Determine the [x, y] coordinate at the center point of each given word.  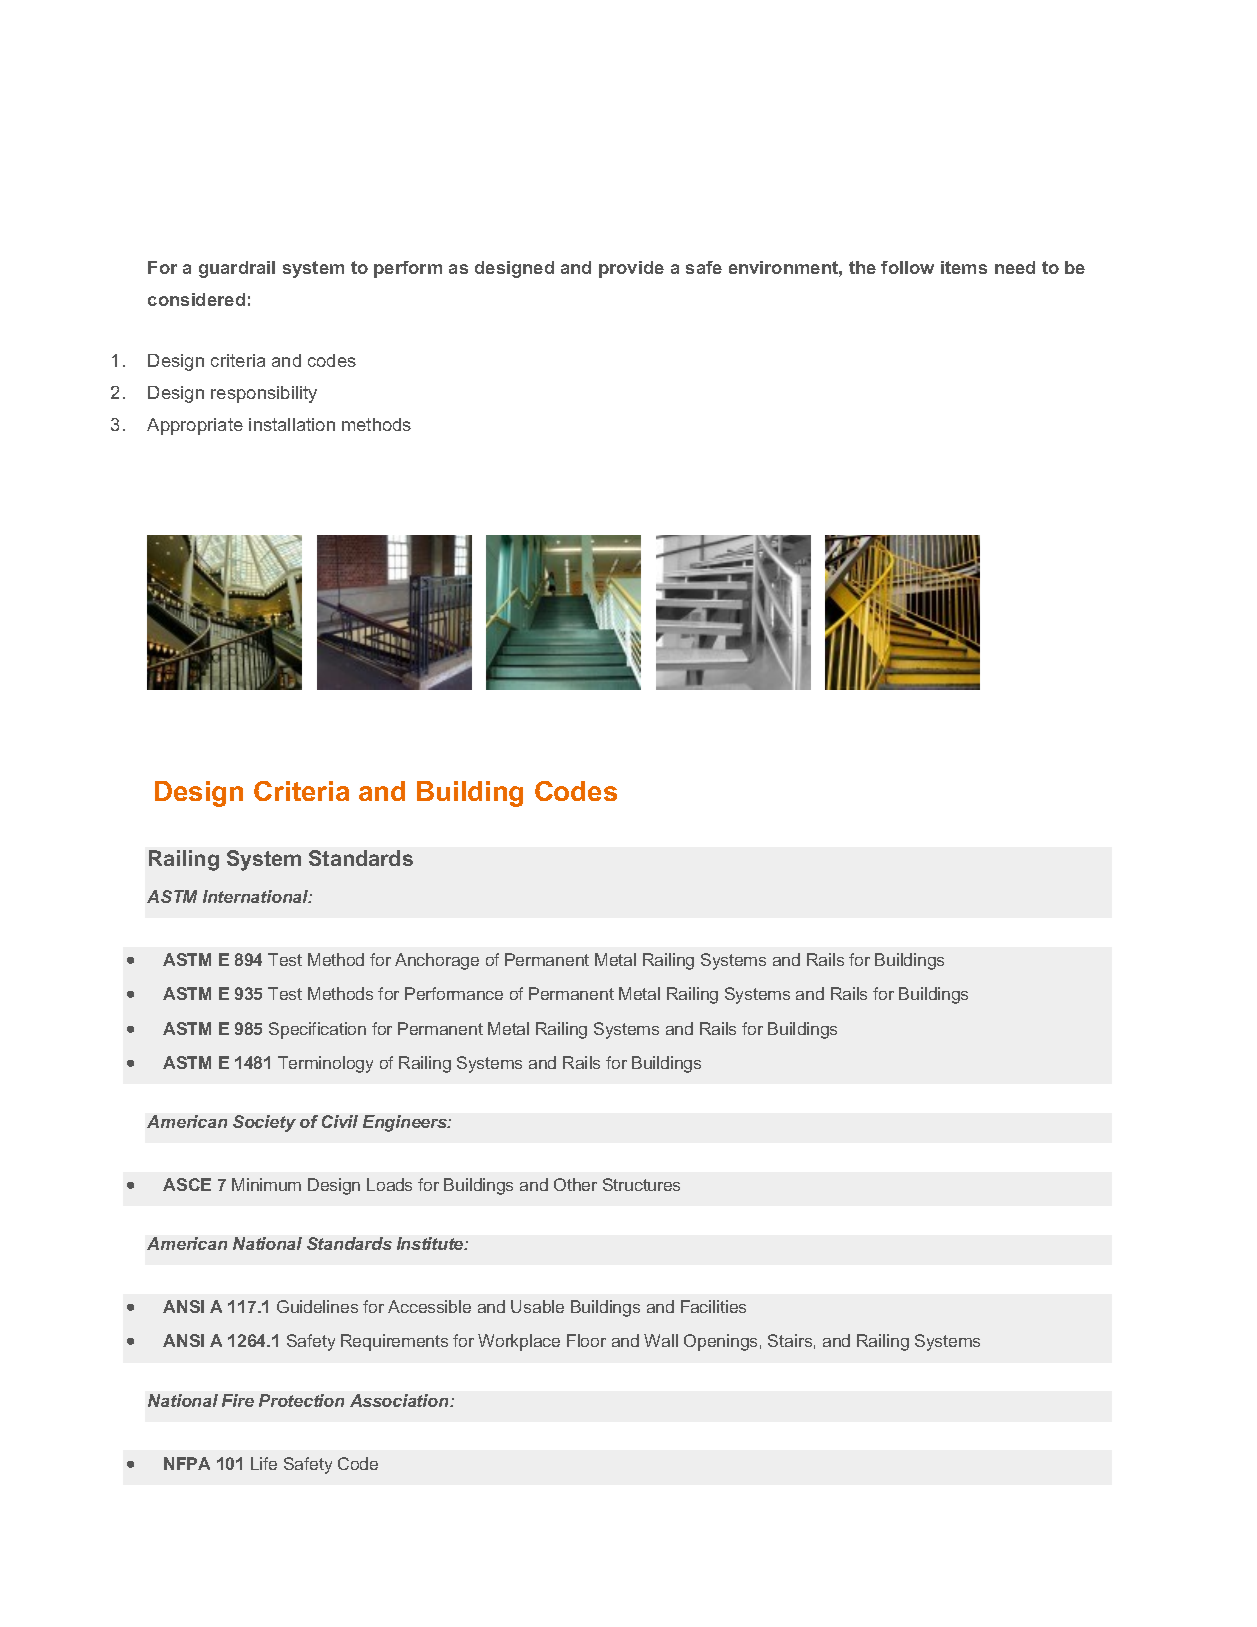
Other [575, 1184]
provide [631, 269]
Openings [720, 1342]
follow [907, 267]
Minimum [266, 1184]
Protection [301, 1400]
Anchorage [437, 961]
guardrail [237, 269]
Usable [537, 1306]
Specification [317, 1030]
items [964, 267]
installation [292, 424]
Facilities [713, 1306]
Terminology [325, 1064]
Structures [641, 1184]
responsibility [264, 394]
